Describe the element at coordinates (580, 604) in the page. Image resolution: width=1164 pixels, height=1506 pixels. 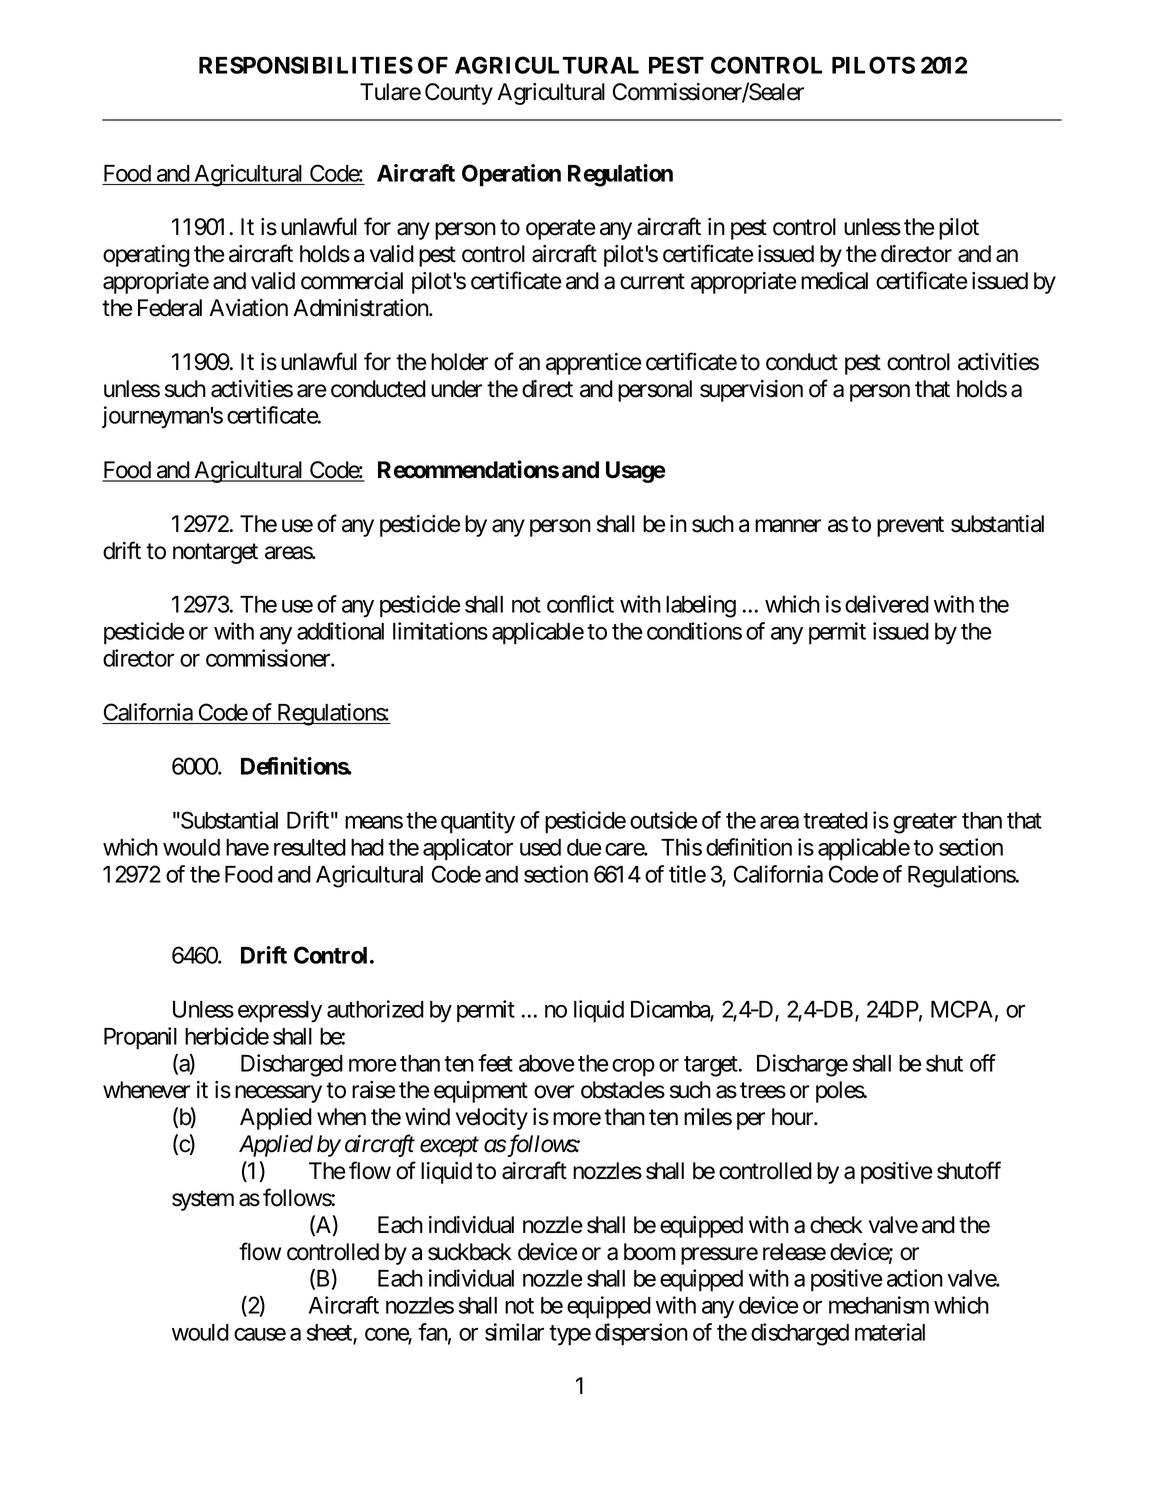
I see `conflict` at that location.
